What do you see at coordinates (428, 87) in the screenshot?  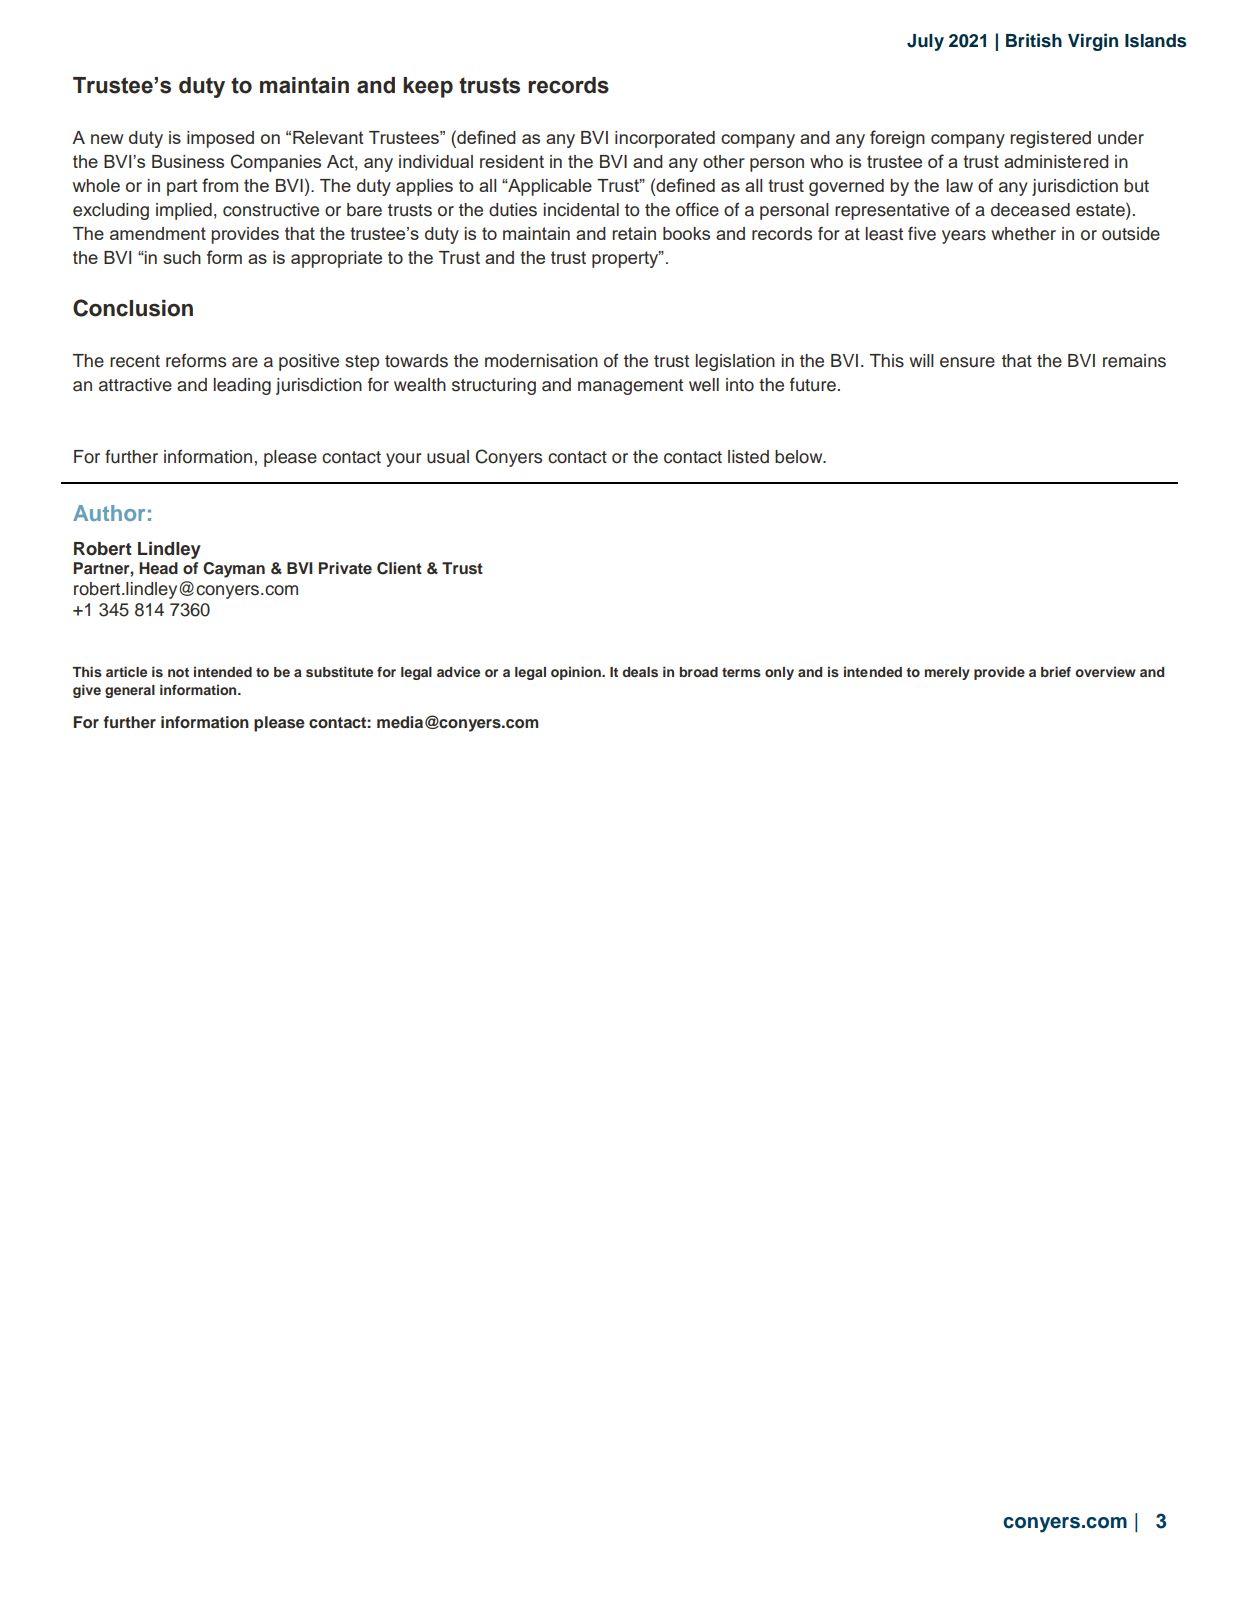 I see `keep` at bounding box center [428, 87].
